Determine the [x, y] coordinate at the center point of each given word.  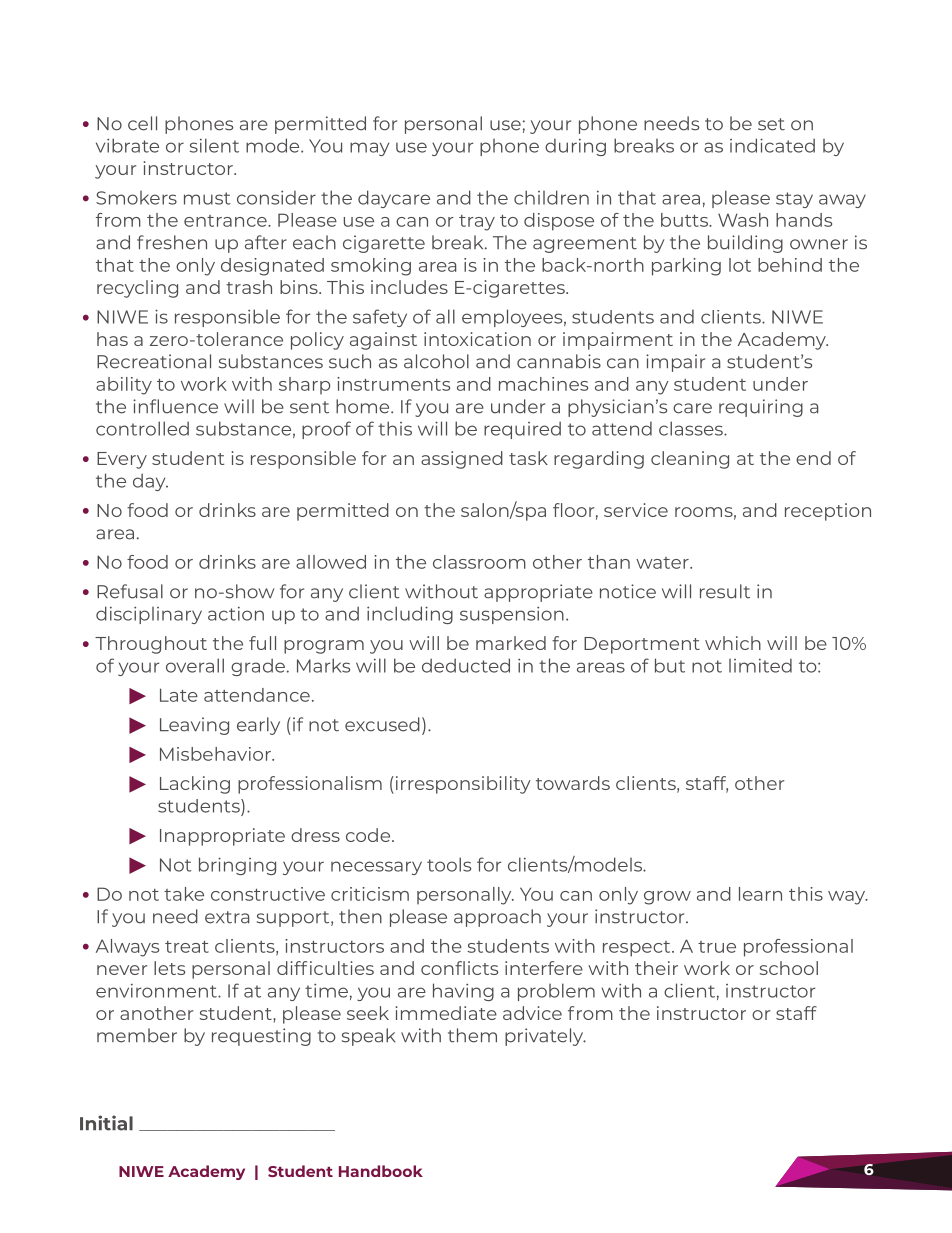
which [733, 643]
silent [214, 145]
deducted [466, 665]
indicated [772, 145]
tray [477, 223]
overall [195, 665]
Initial [106, 1123]
